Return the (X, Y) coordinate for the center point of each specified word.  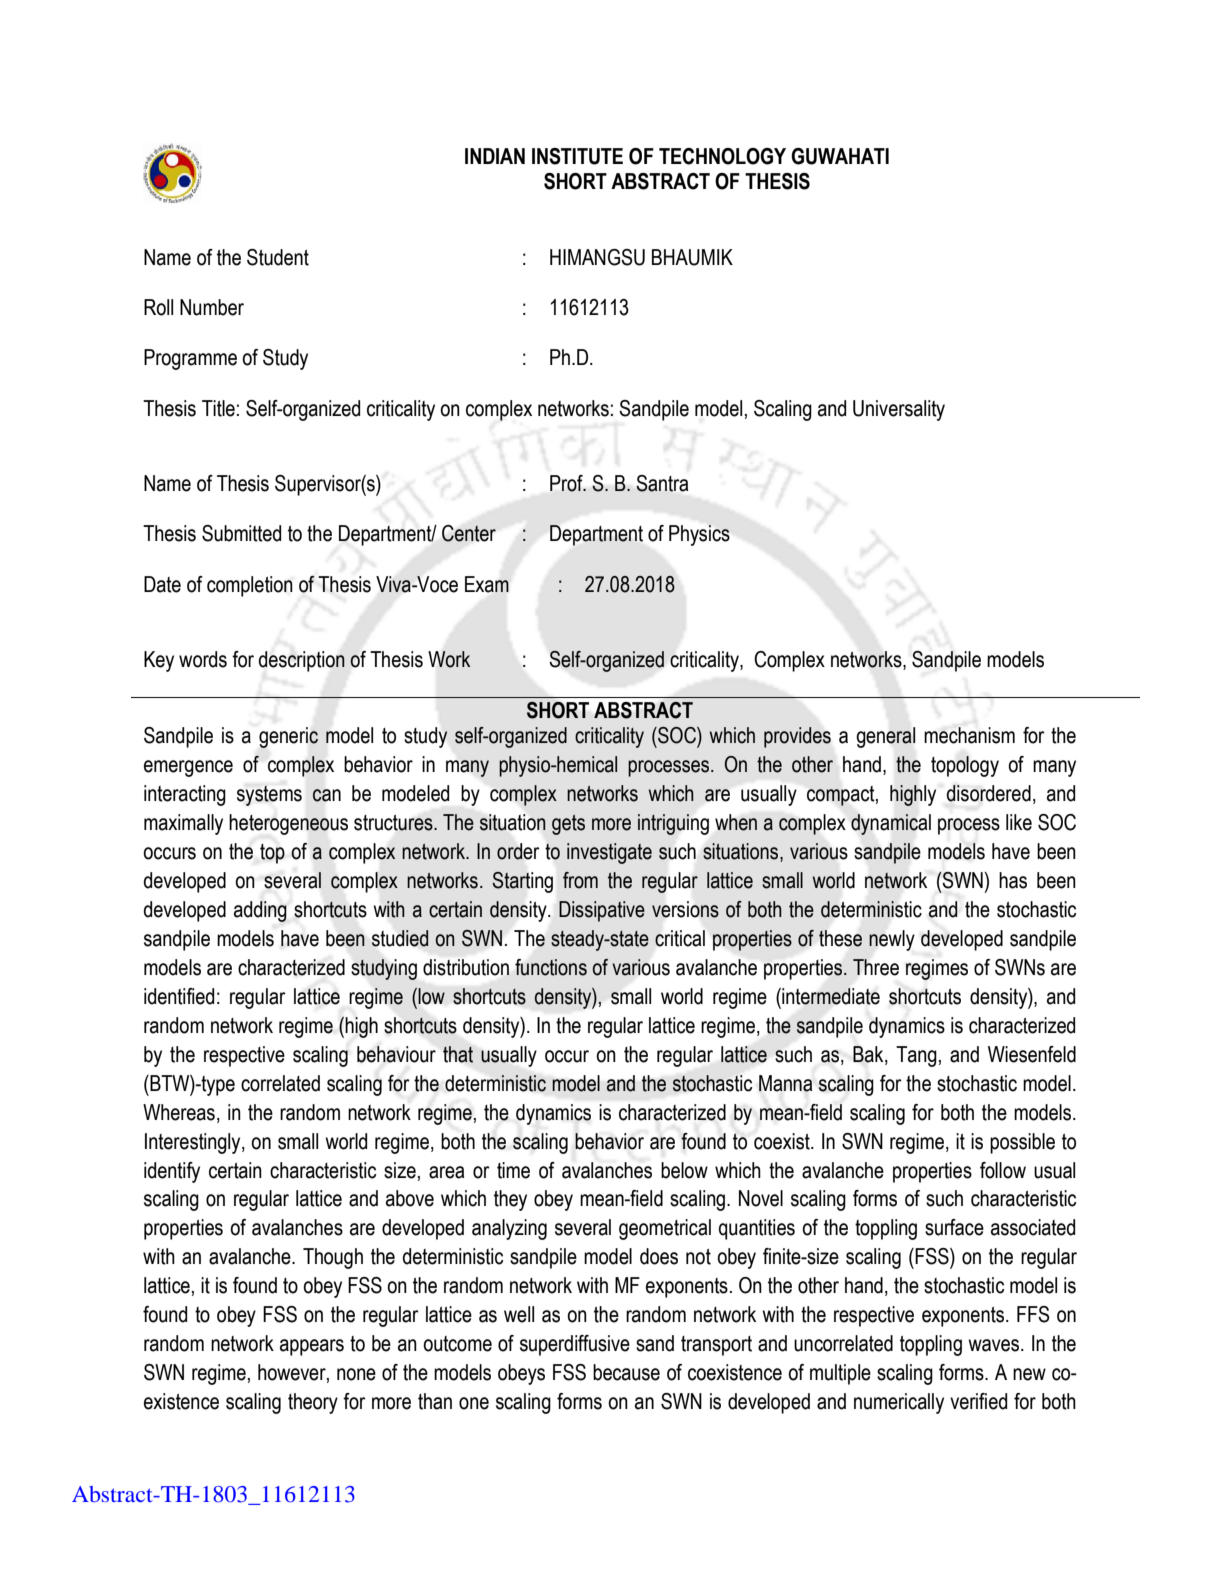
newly (892, 940)
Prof (567, 483)
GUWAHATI (840, 156)
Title (218, 408)
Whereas (179, 1112)
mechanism (969, 735)
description (302, 661)
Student (278, 257)
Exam (487, 584)
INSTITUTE (577, 156)
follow (1003, 1170)
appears (312, 1347)
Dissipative (602, 911)
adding (260, 911)
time (513, 1170)
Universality (899, 410)
